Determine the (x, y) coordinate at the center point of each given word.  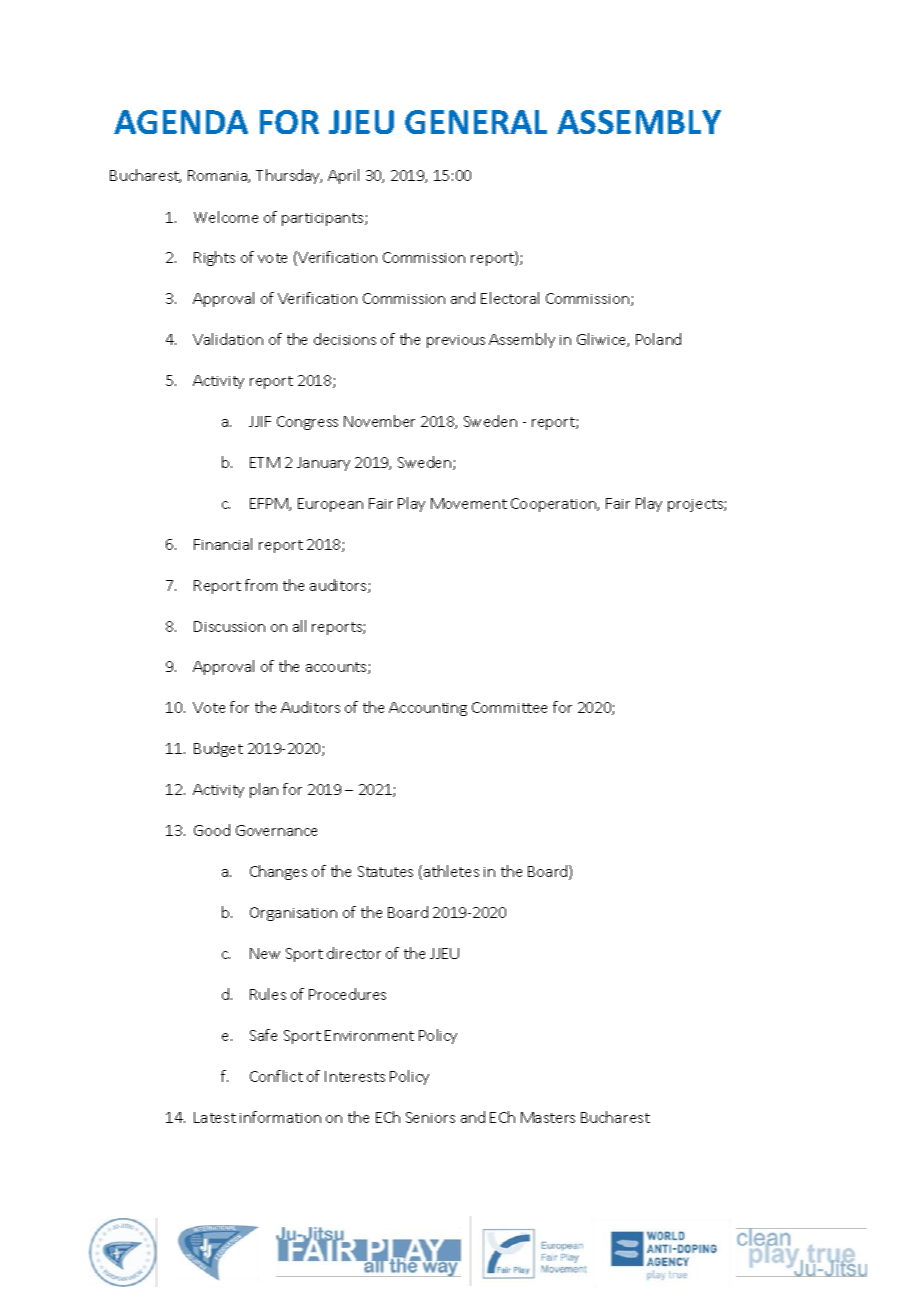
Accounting (428, 709)
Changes (278, 872)
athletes (451, 871)
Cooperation (554, 505)
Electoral (510, 298)
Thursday (289, 176)
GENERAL (476, 122)
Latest (215, 1117)
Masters (548, 1117)
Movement (469, 503)
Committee (509, 707)
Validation (228, 339)
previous (456, 341)
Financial (223, 544)
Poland (658, 339)
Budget (218, 749)
